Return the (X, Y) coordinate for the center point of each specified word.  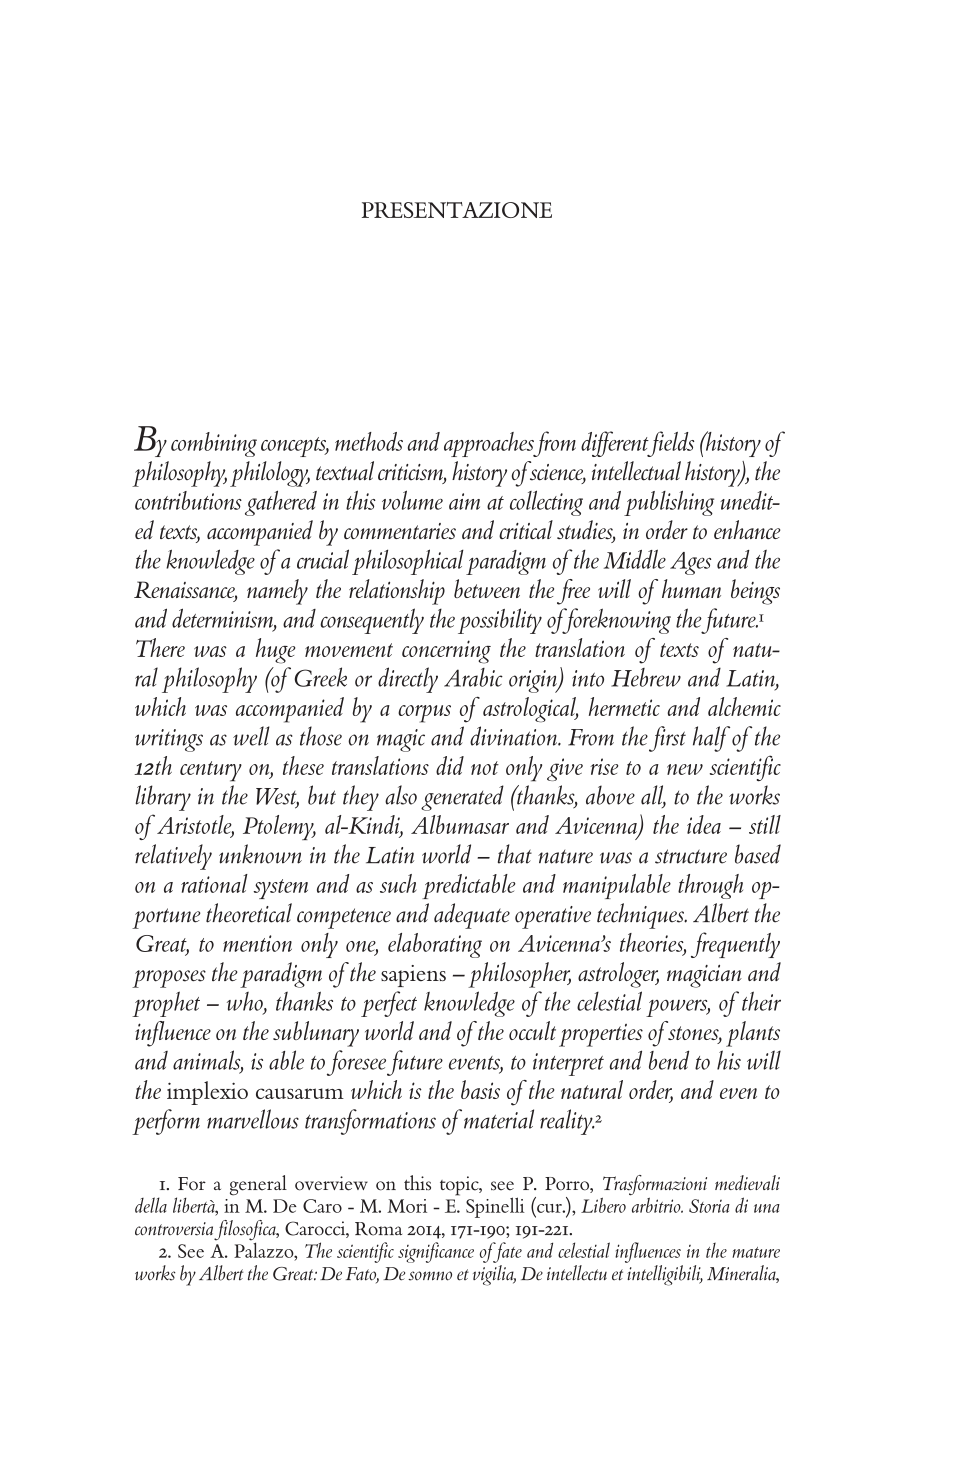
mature (756, 1252)
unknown (260, 854)
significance (436, 1252)
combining (214, 444)
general (258, 1185)
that (515, 854)
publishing (669, 503)
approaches (490, 444)
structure (691, 856)
